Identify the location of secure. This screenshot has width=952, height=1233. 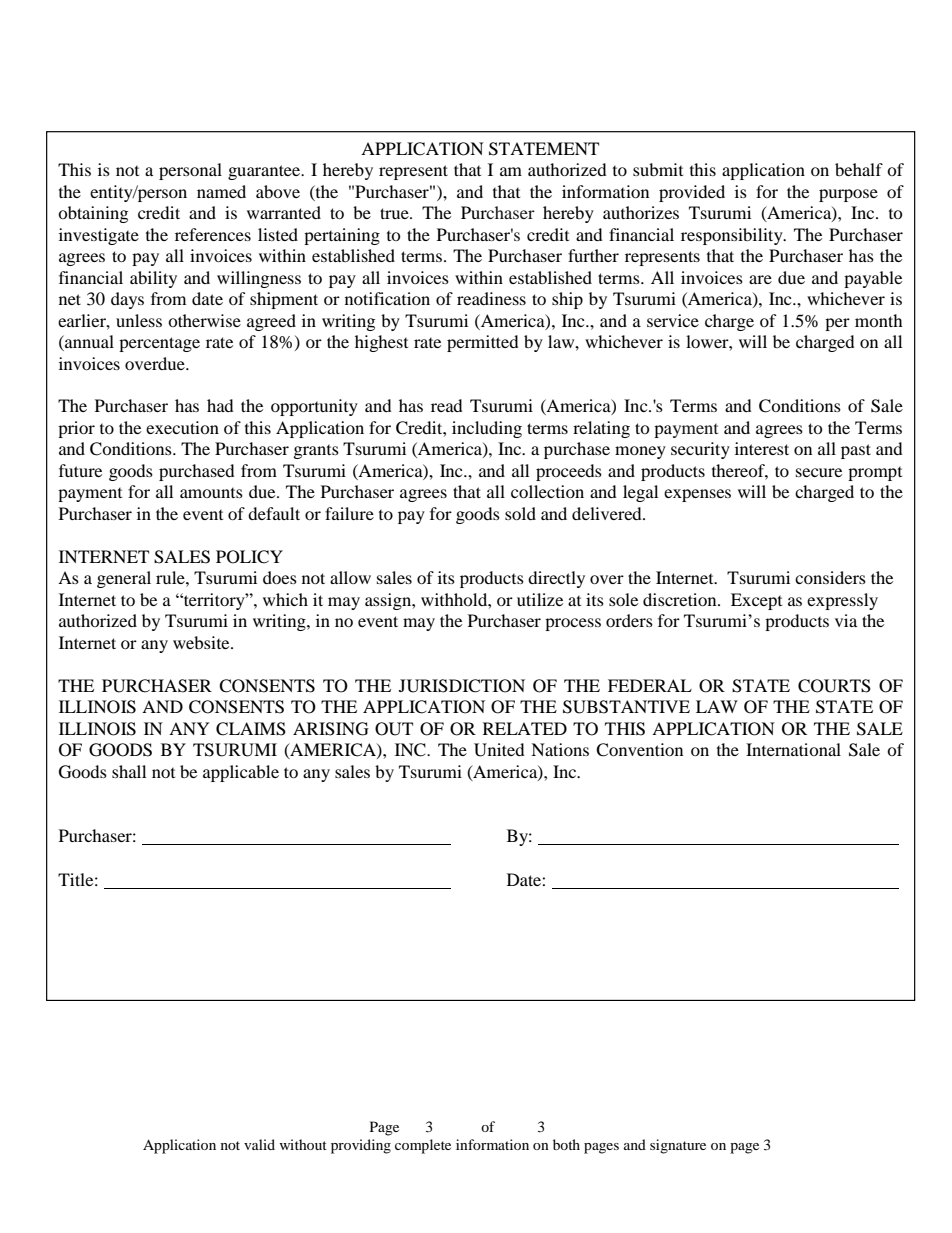
(819, 472).
